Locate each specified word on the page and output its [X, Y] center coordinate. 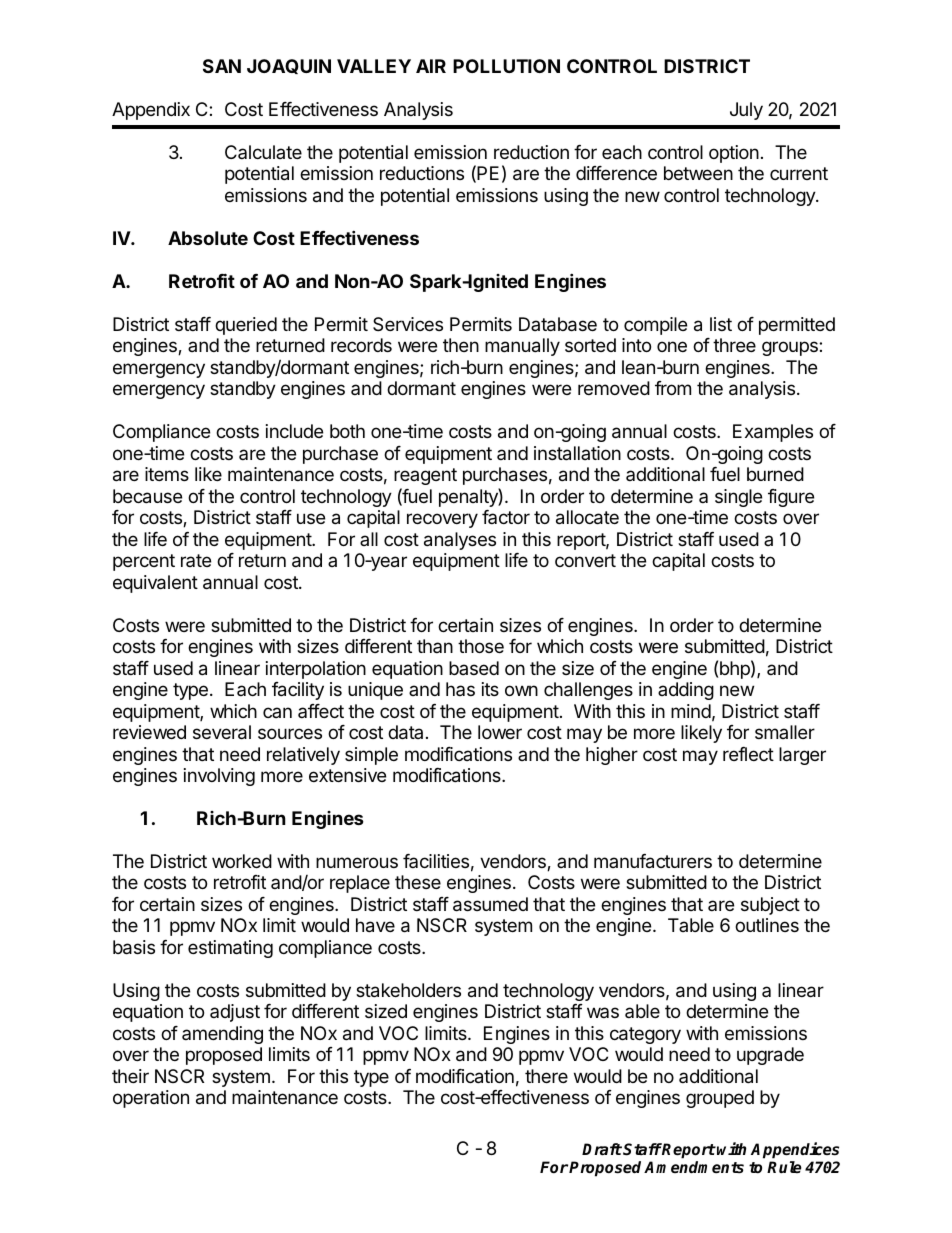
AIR [431, 66]
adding [686, 691]
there [546, 1076]
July [746, 111]
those [481, 646]
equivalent [155, 584]
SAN [222, 66]
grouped [720, 1099]
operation [151, 1099]
